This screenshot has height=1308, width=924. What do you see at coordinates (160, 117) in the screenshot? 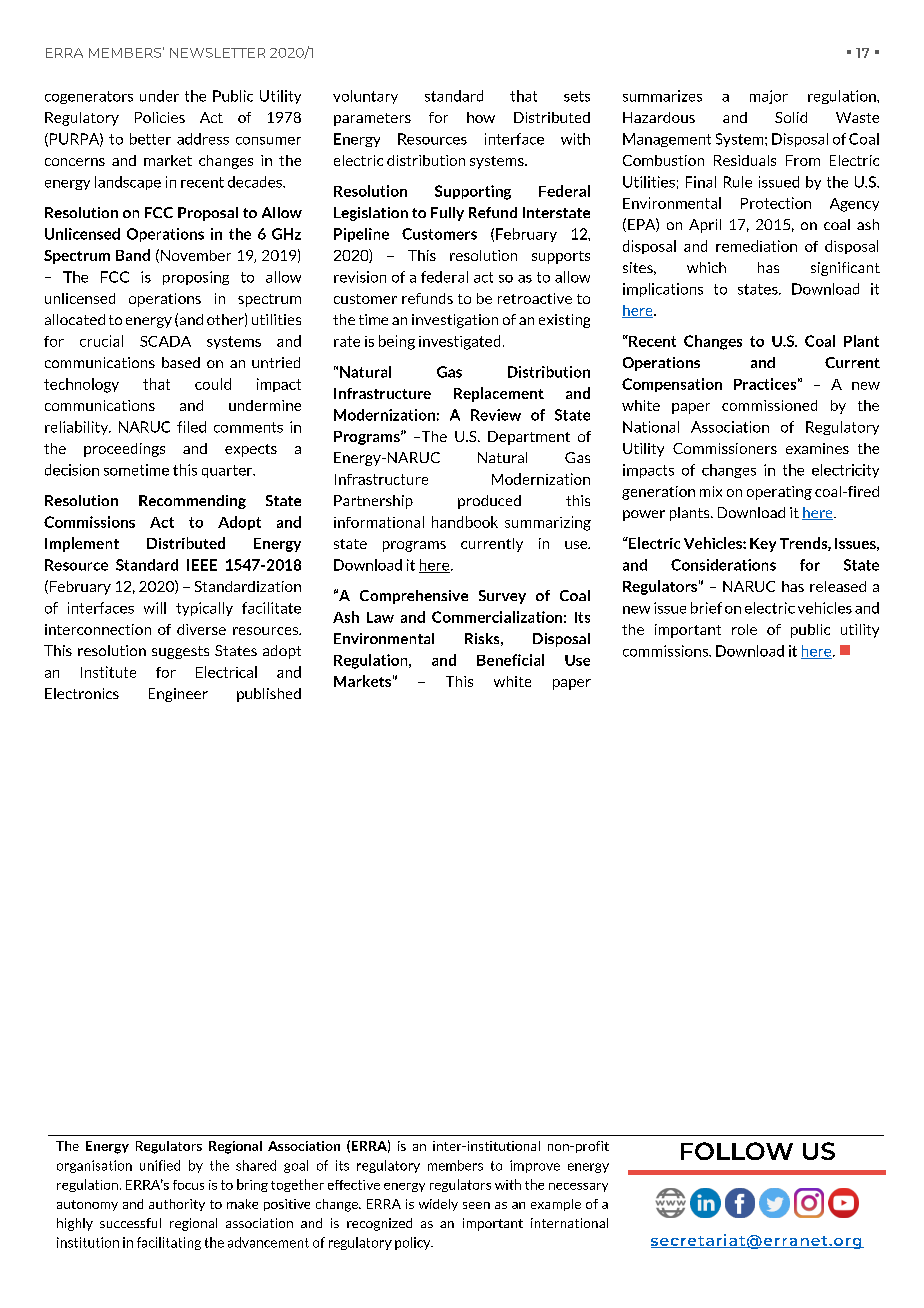
I see `Policies` at bounding box center [160, 117].
